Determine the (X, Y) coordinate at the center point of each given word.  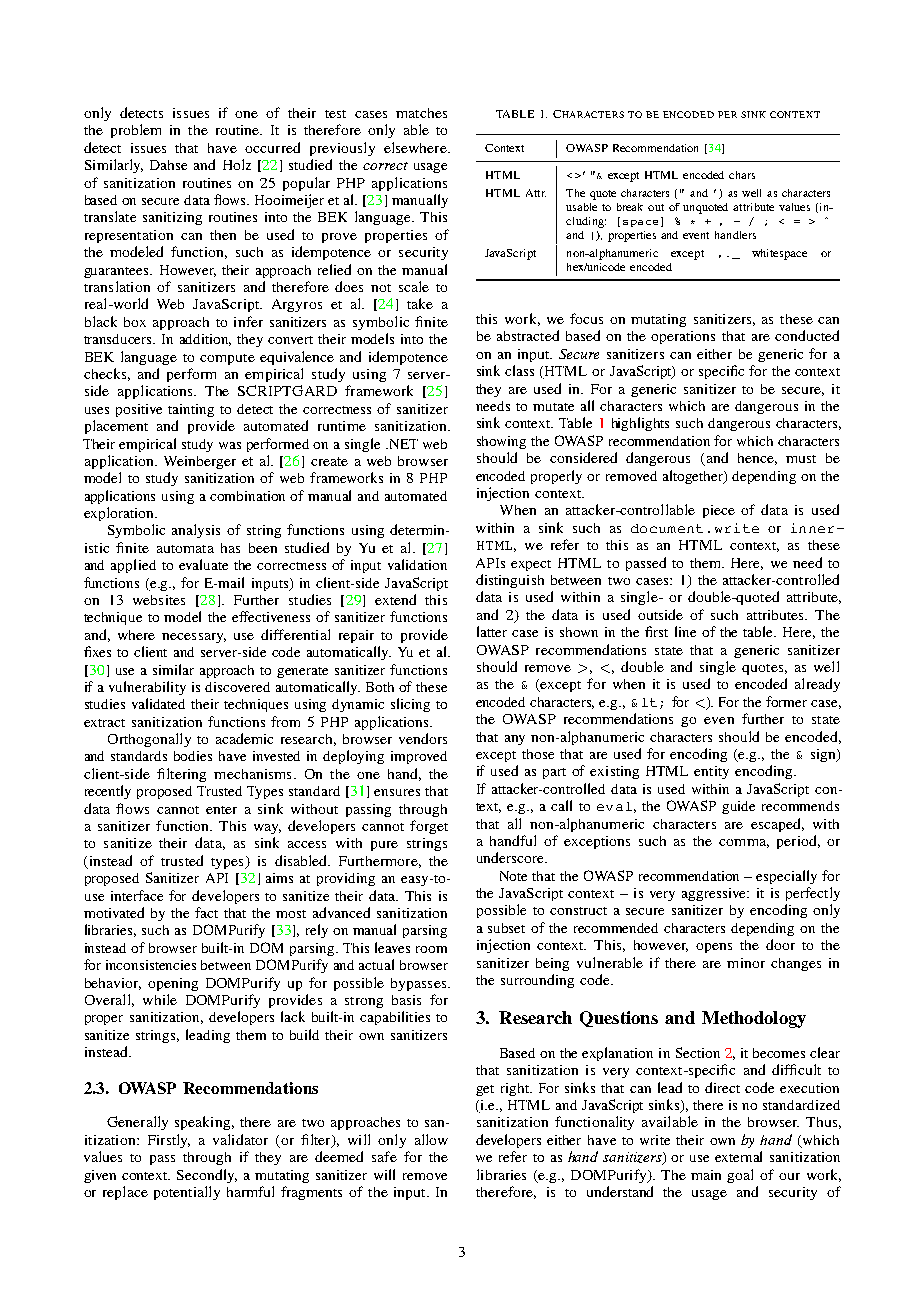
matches (421, 113)
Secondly (207, 1176)
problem (136, 131)
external (738, 1156)
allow (431, 1139)
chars (742, 175)
